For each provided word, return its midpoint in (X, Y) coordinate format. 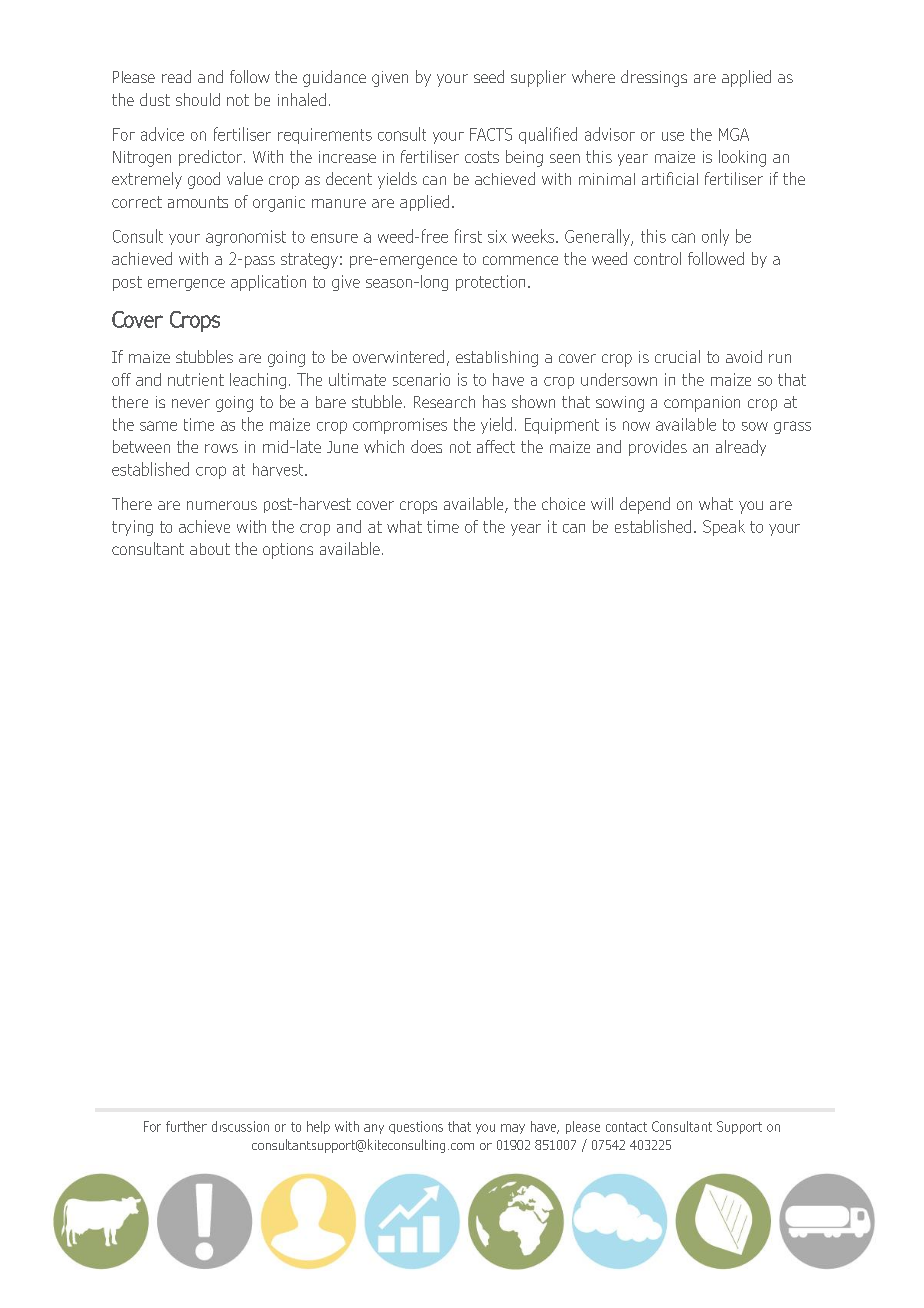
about (210, 549)
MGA (734, 134)
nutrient (196, 379)
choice (563, 503)
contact (626, 1127)
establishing (497, 359)
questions (416, 1127)
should (198, 99)
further (186, 1126)
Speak (724, 528)
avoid (744, 356)
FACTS (491, 134)
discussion (240, 1126)
